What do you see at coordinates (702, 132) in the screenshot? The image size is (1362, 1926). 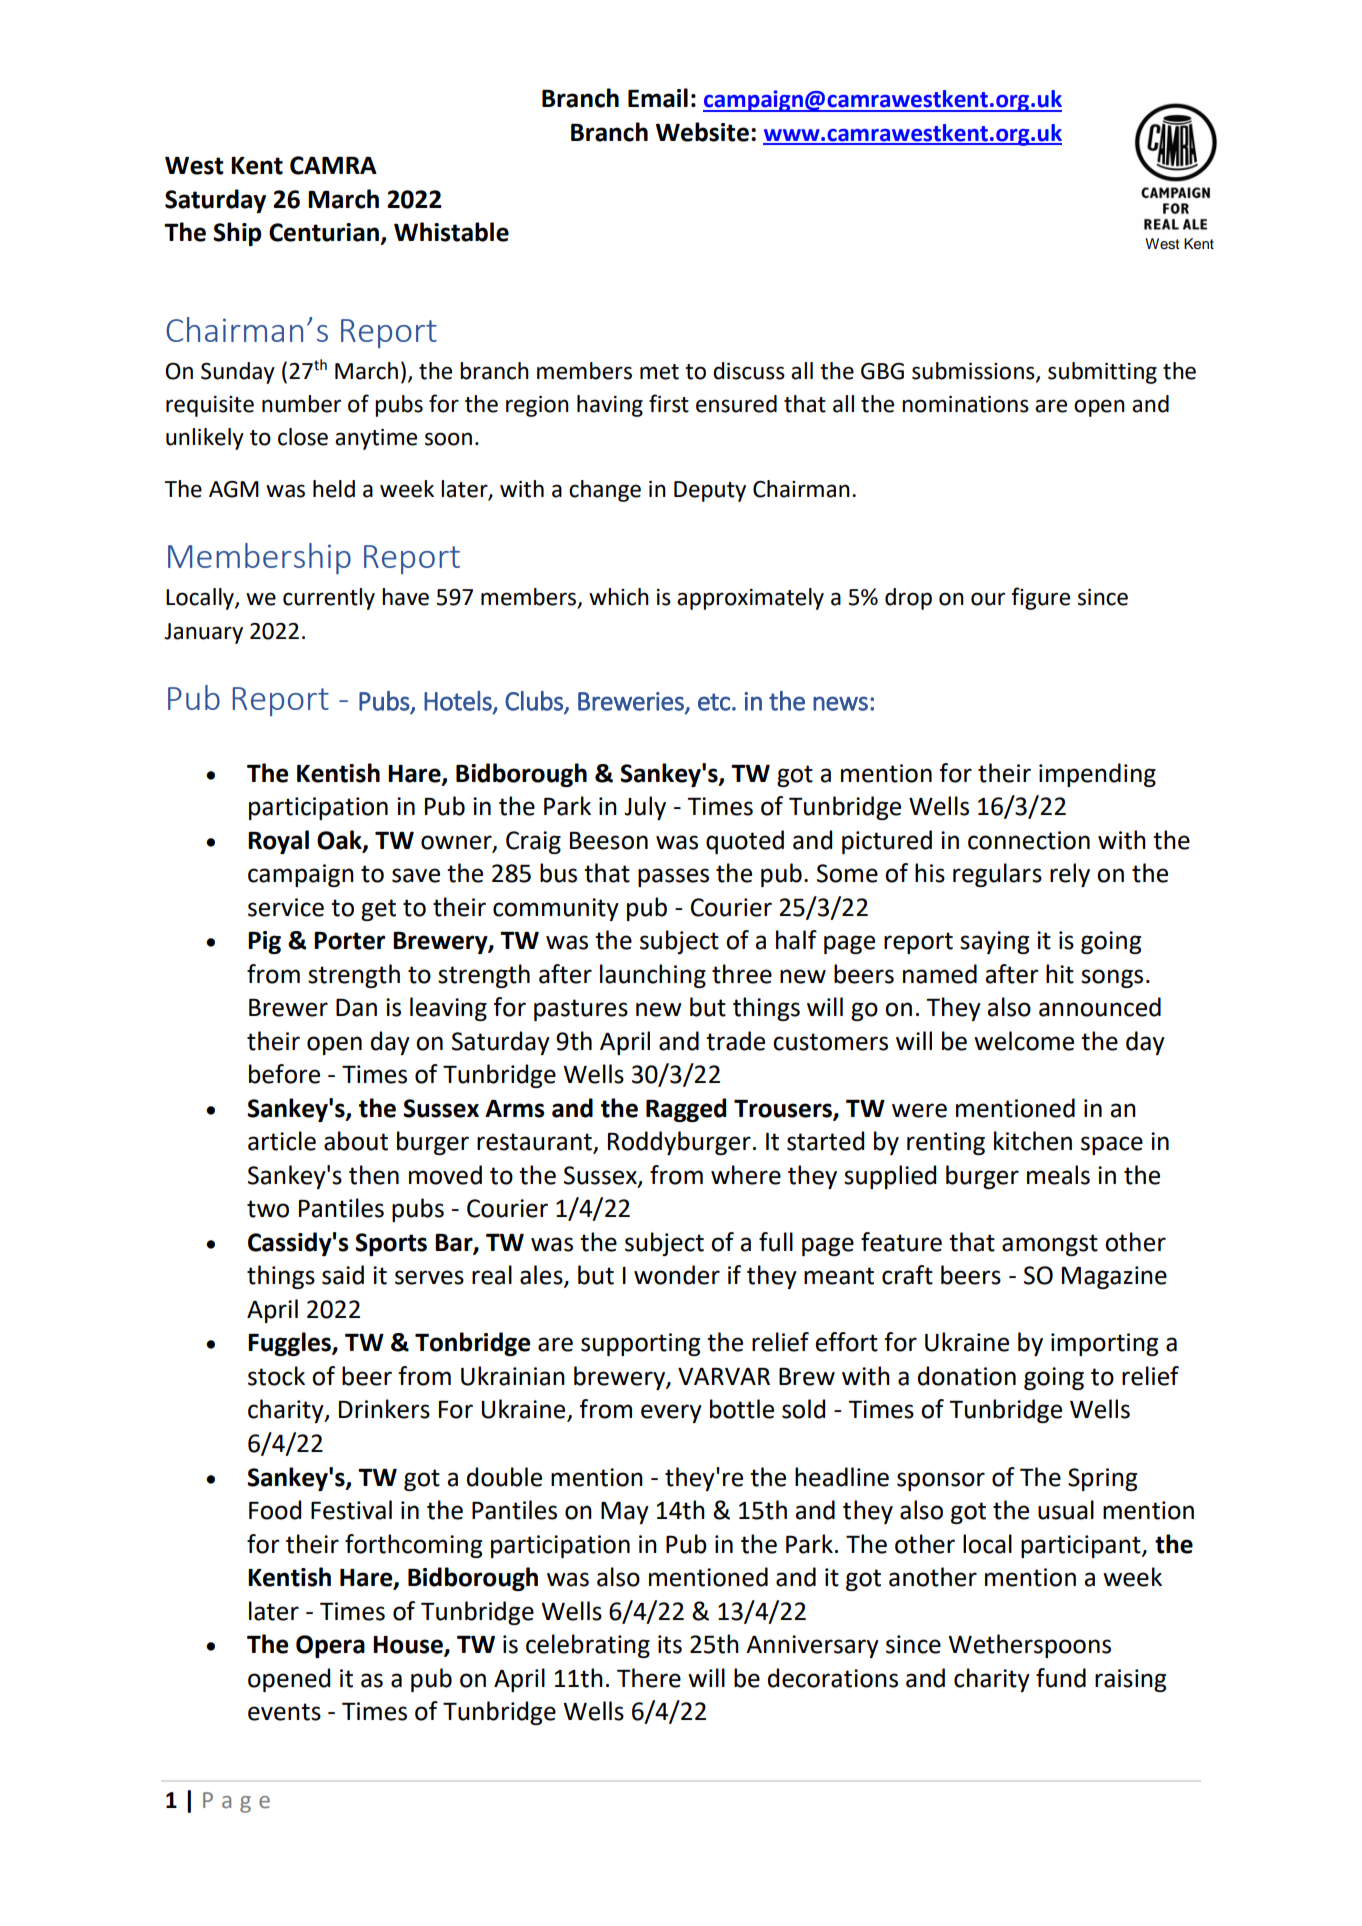 I see `Website` at bounding box center [702, 132].
